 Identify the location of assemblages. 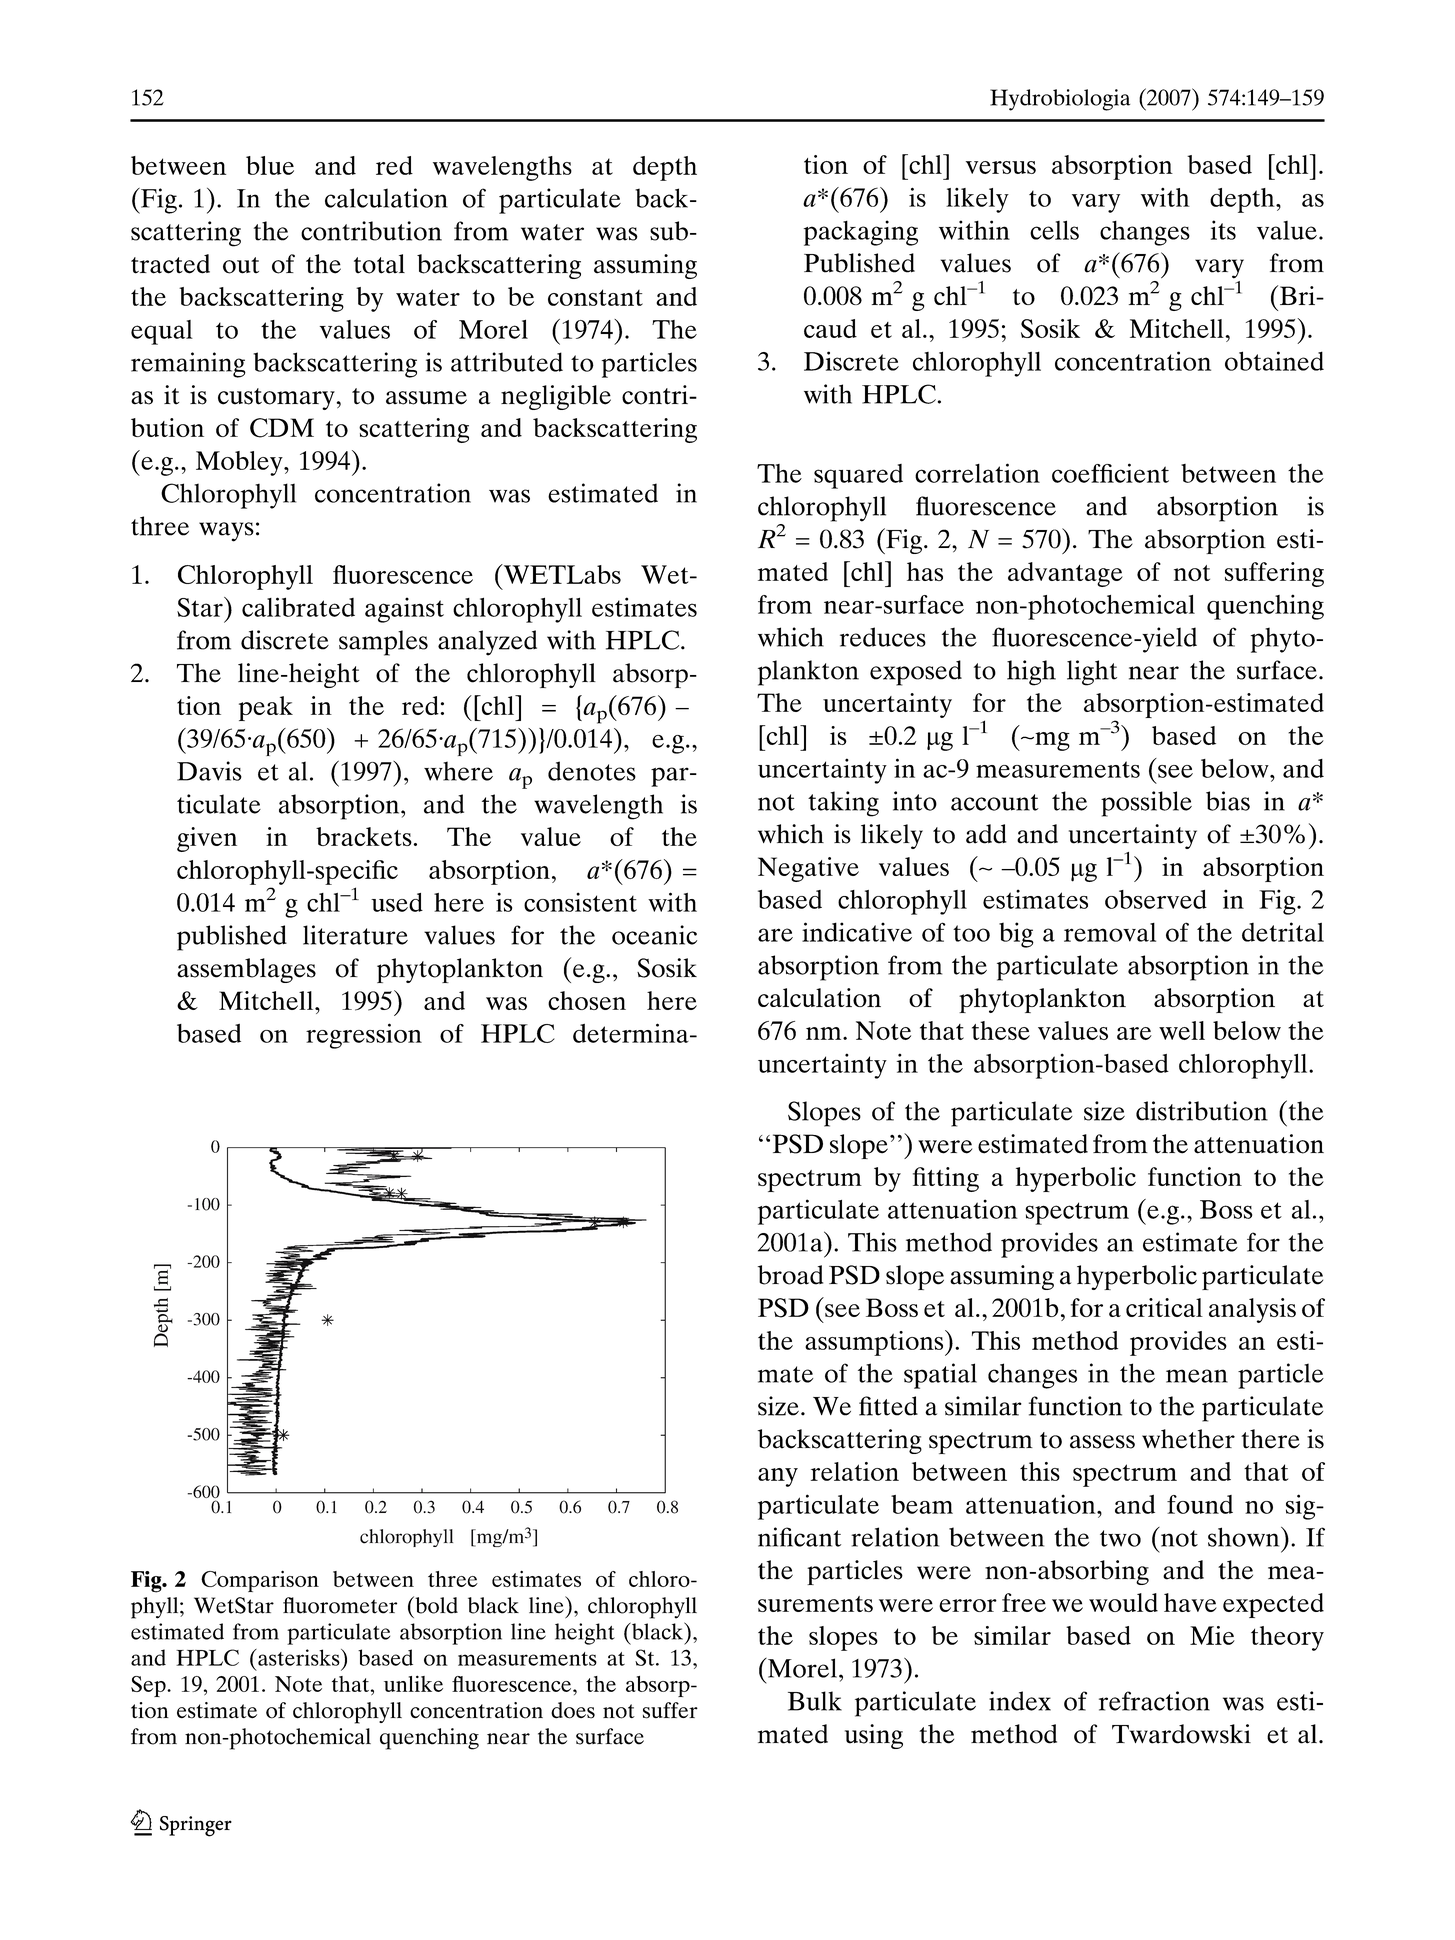
(246, 970).
